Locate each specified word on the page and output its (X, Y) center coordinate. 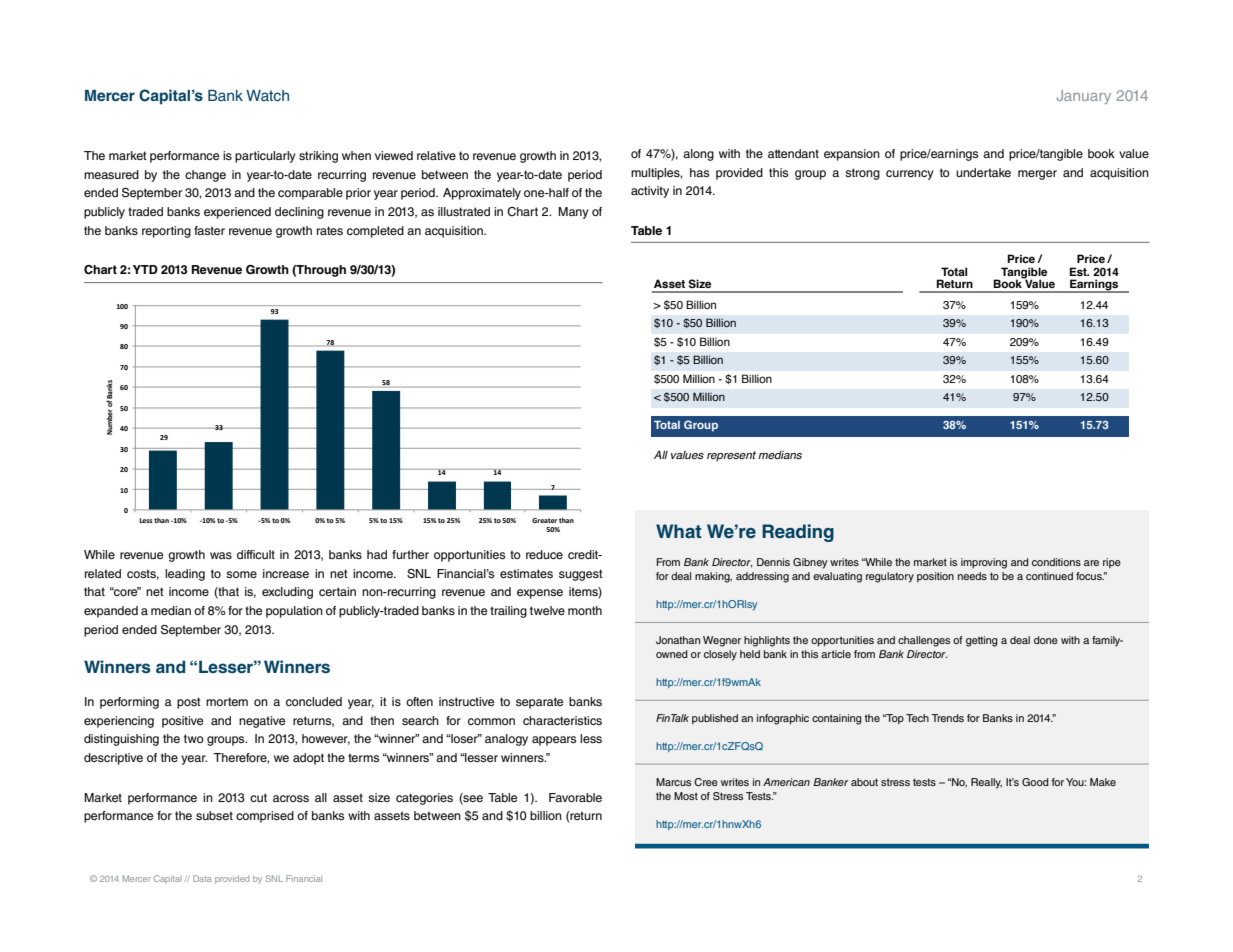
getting (982, 641)
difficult (256, 554)
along (698, 155)
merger (1037, 175)
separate (539, 703)
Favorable (575, 797)
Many (573, 213)
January (1084, 97)
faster (209, 230)
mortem (227, 701)
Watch (267, 95)
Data (202, 878)
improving (984, 563)
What (678, 531)
